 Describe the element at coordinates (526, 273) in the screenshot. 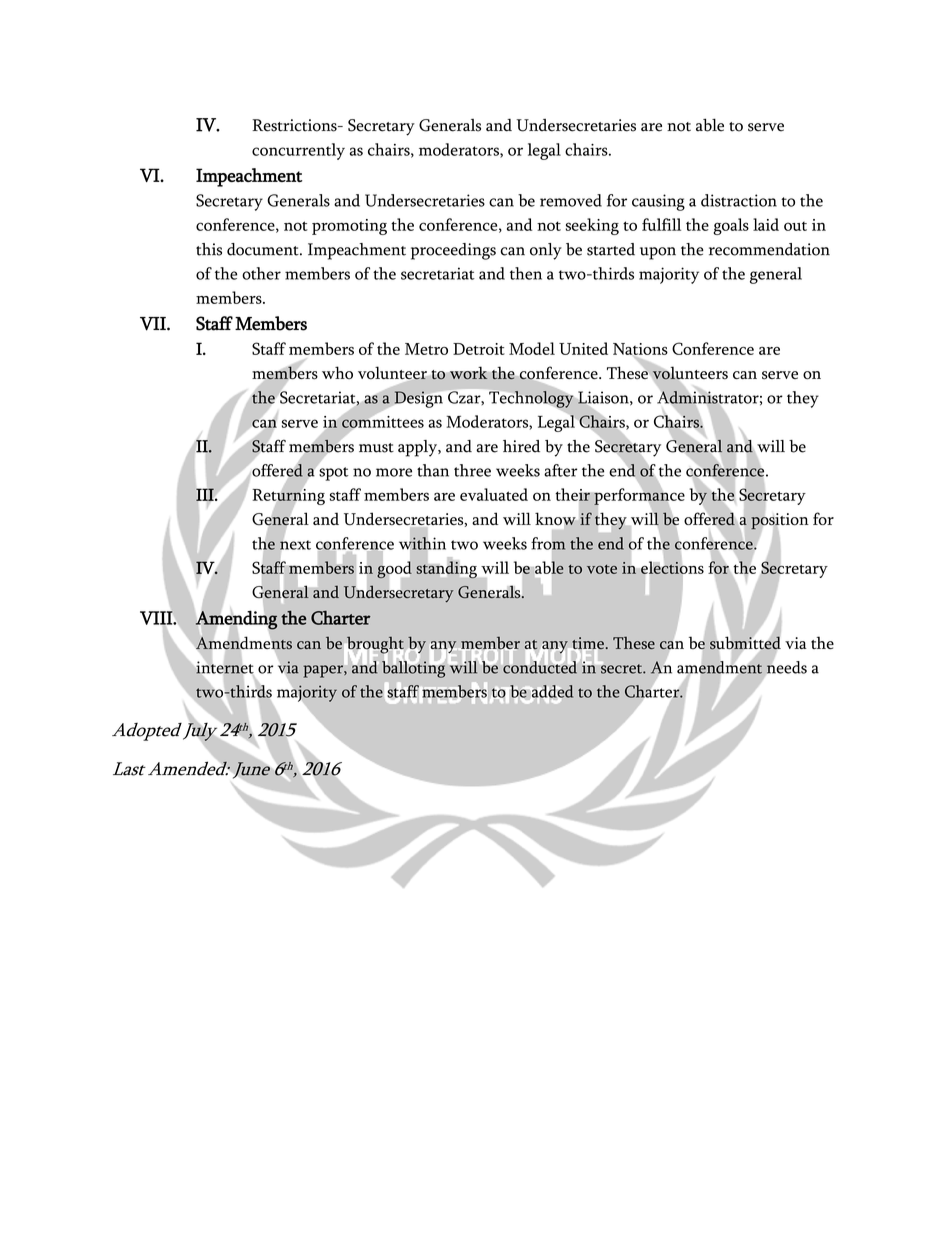

I see `then` at that location.
